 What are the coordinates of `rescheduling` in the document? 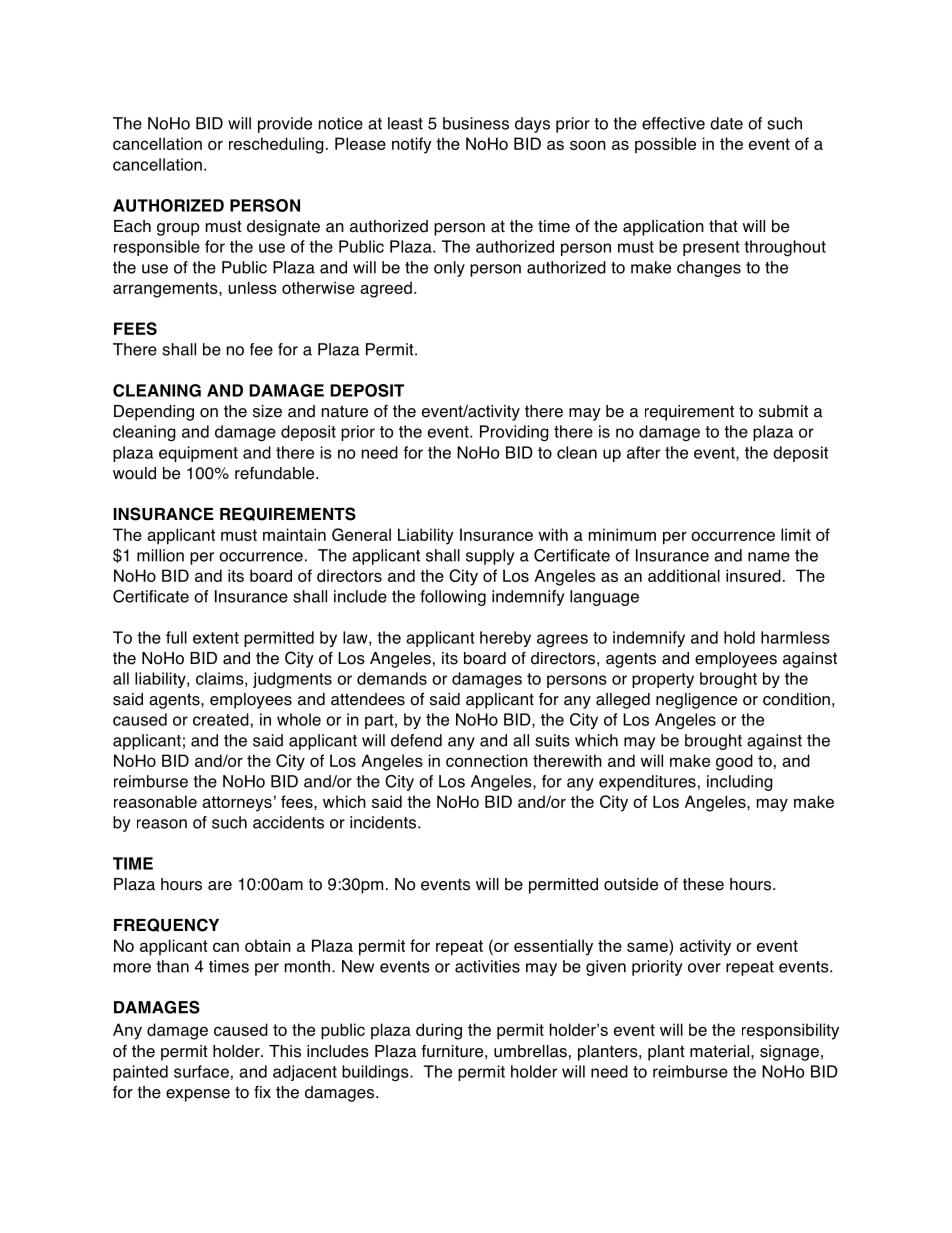 It's located at (276, 145).
